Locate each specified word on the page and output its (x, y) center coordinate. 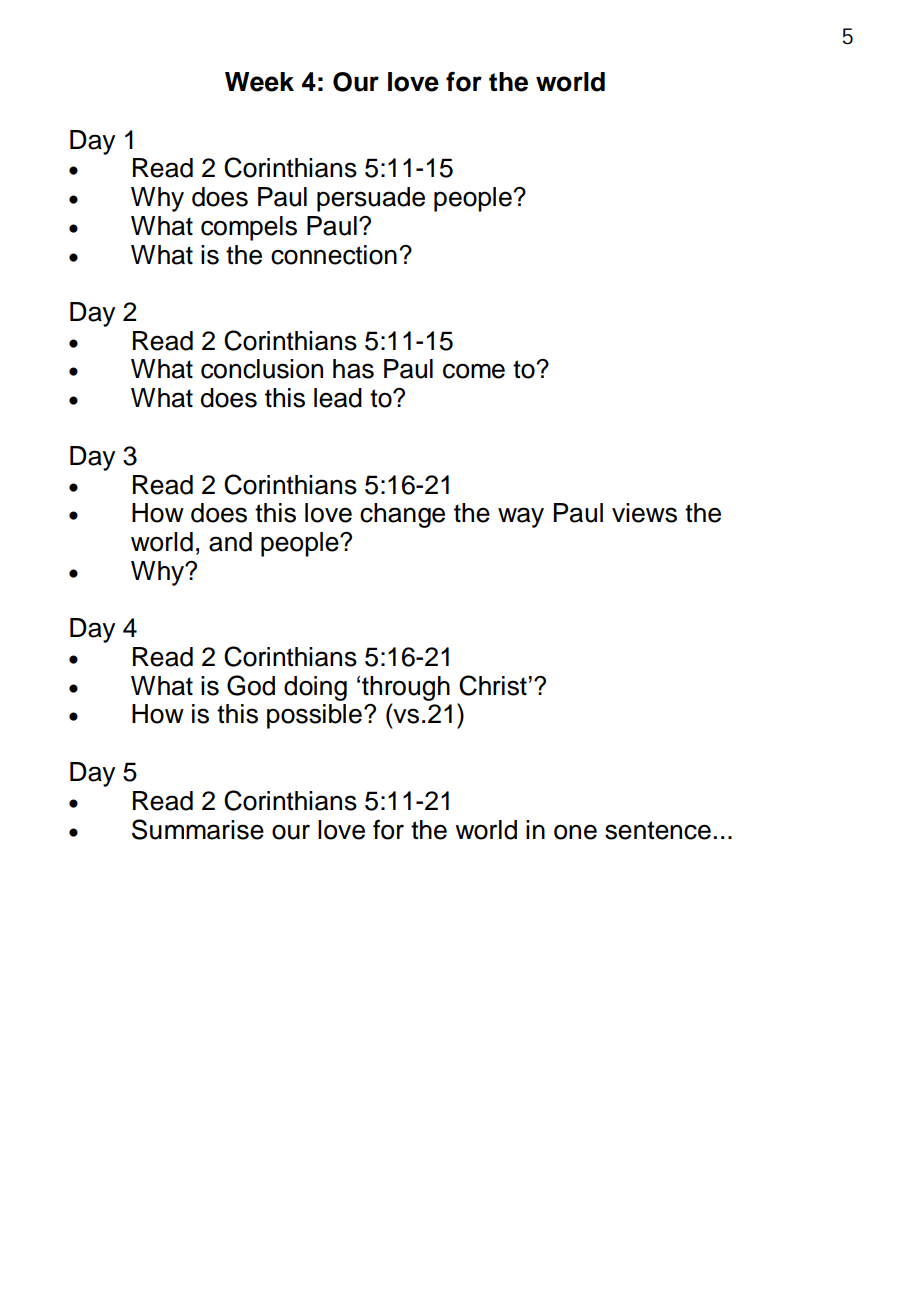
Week (259, 82)
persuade (371, 199)
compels (249, 228)
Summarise (198, 829)
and (230, 542)
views (644, 513)
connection (334, 255)
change (402, 515)
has (353, 369)
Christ (493, 685)
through (406, 688)
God (251, 685)
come (474, 371)
